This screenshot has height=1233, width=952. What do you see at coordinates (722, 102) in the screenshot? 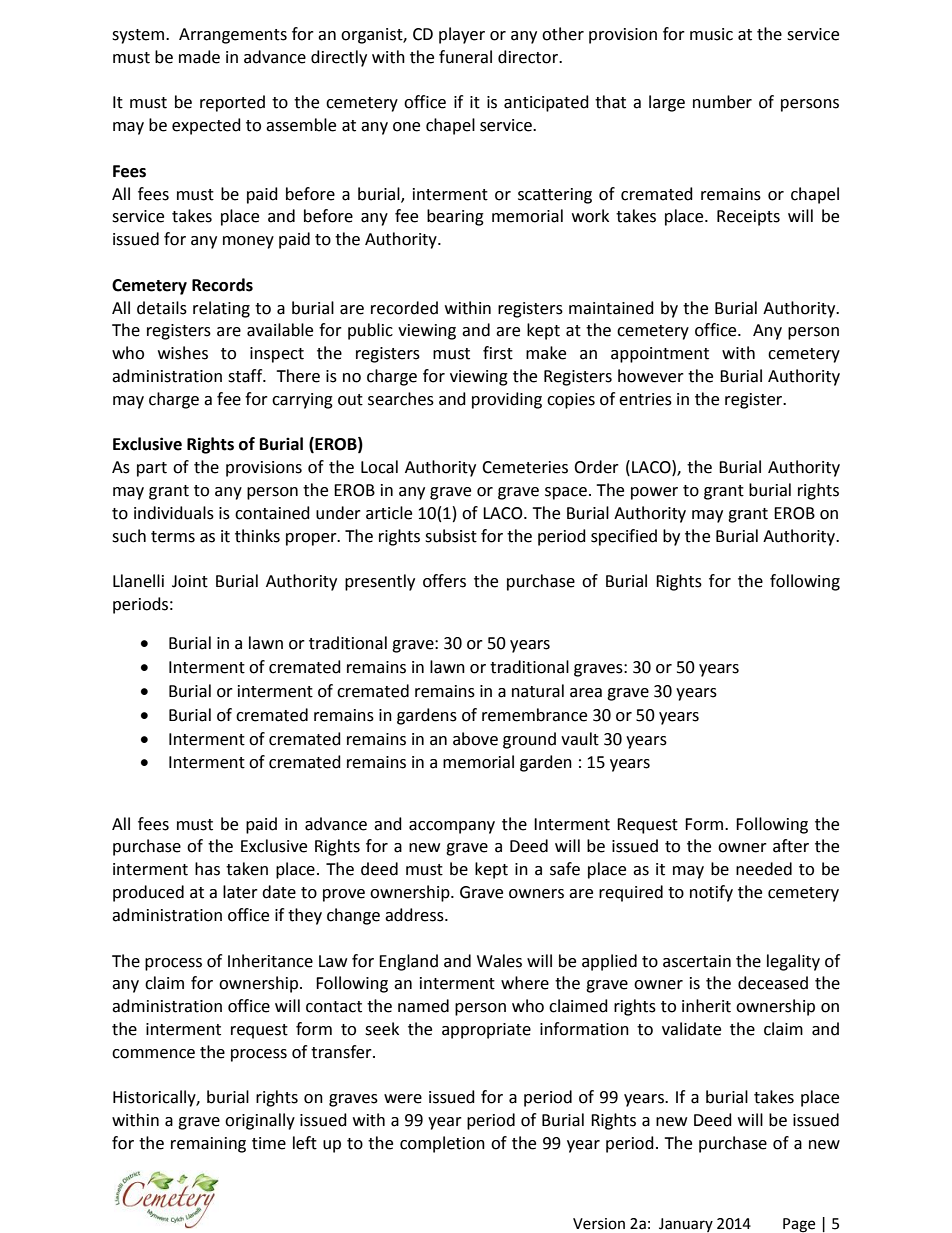
I see `number` at bounding box center [722, 102].
